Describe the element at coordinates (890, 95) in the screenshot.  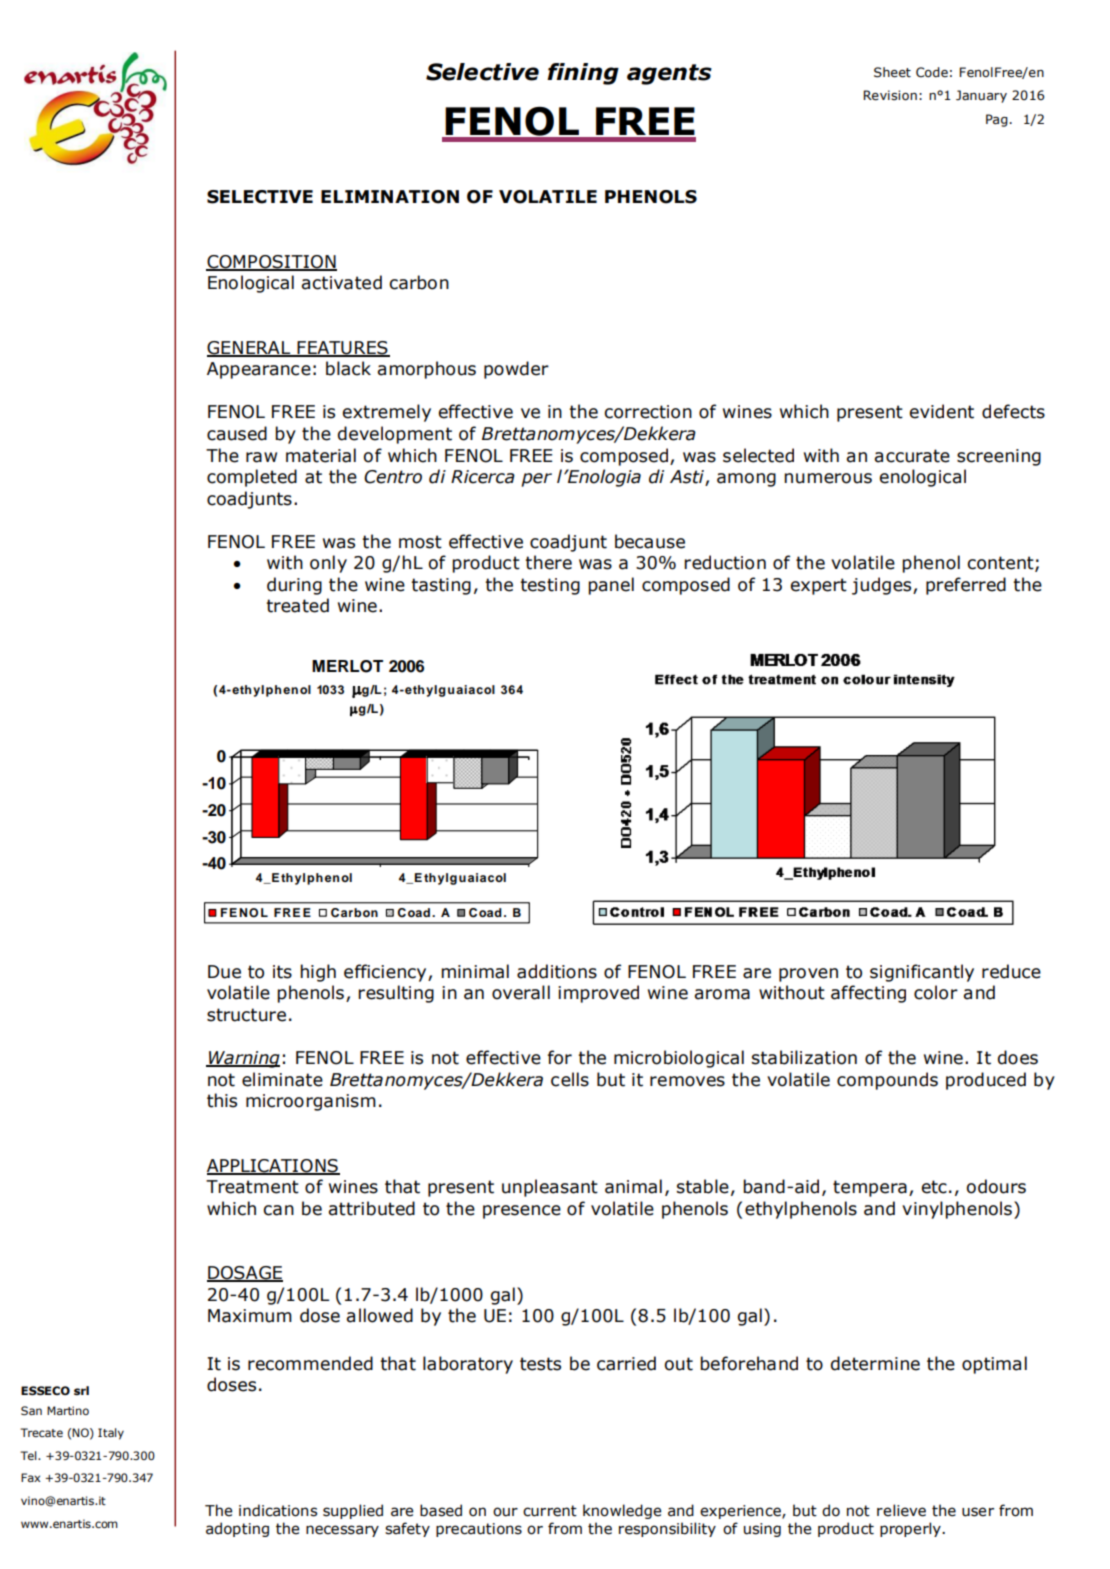
I see `Revision` at that location.
